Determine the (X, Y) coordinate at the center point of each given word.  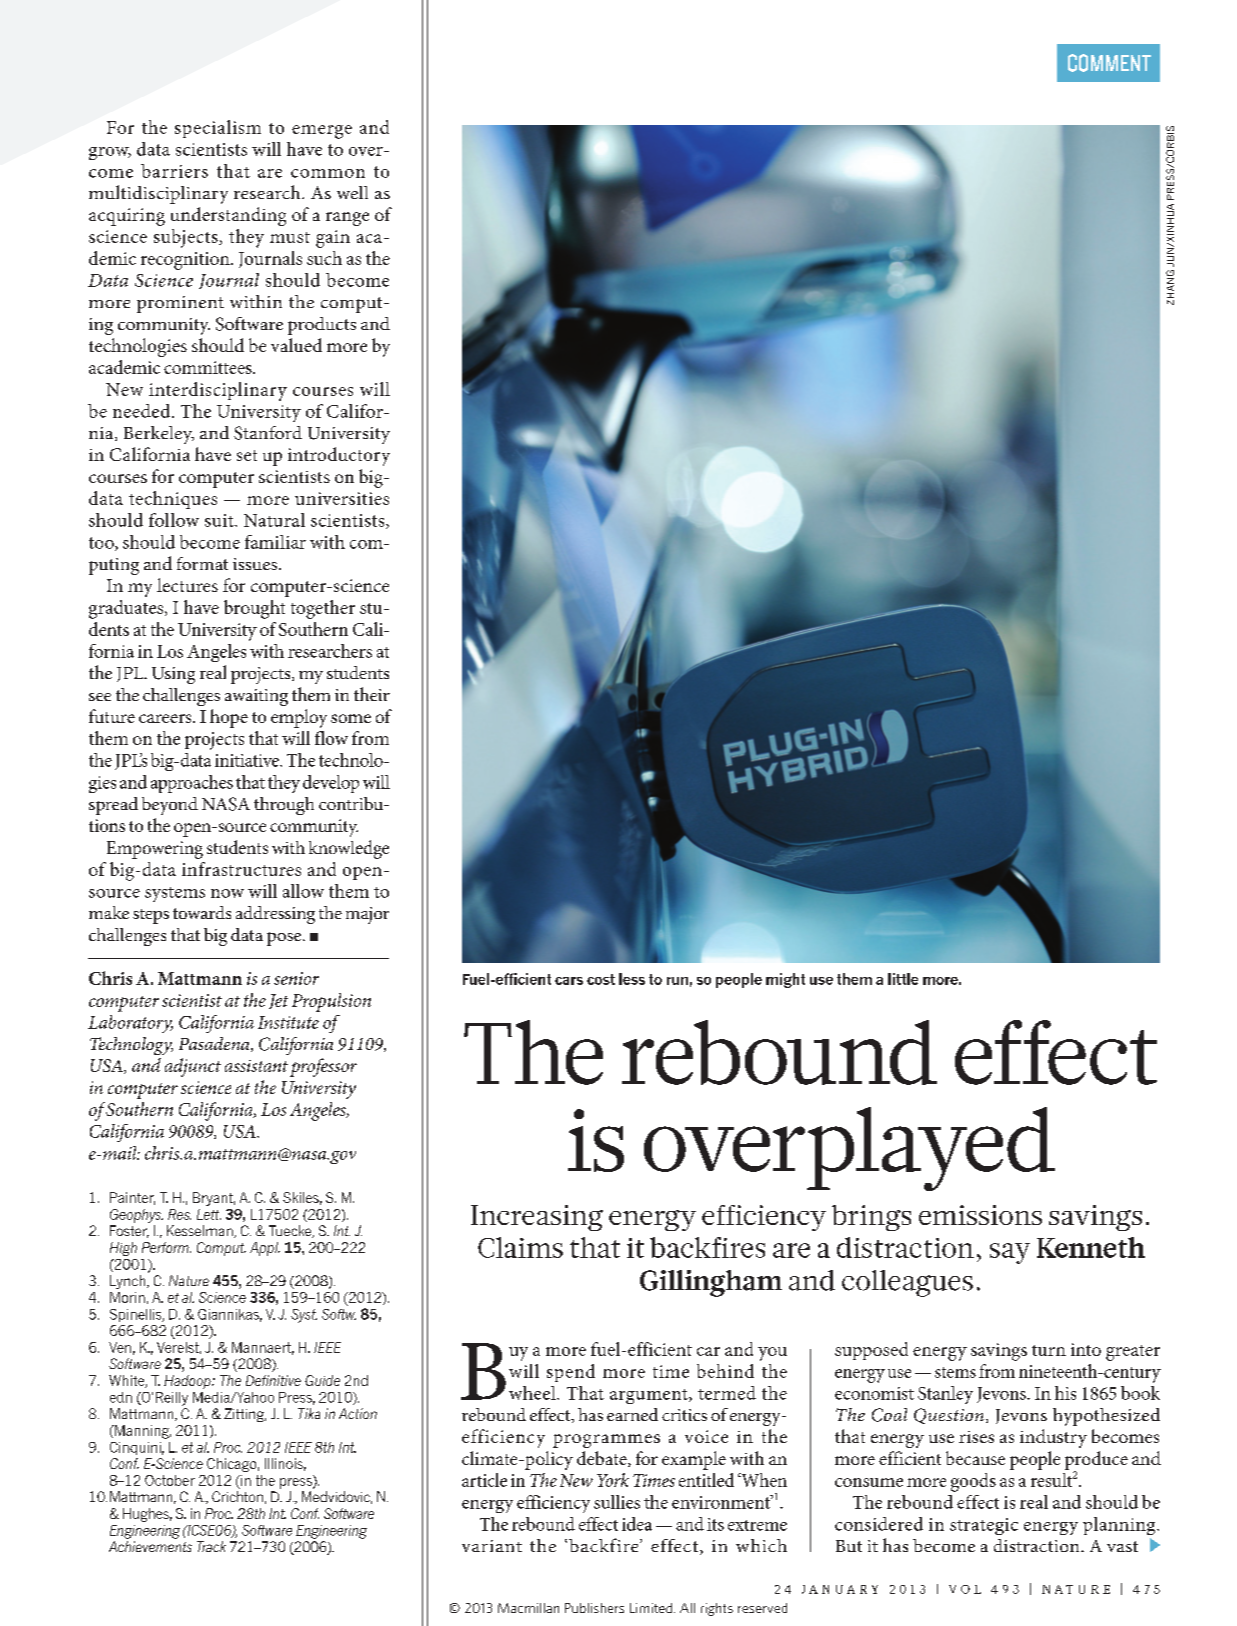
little (903, 979)
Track (211, 1546)
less (632, 979)
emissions (980, 1215)
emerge (322, 132)
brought (254, 609)
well (352, 192)
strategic (984, 1526)
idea (637, 1524)
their (372, 694)
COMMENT (1109, 63)
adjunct (193, 1067)
